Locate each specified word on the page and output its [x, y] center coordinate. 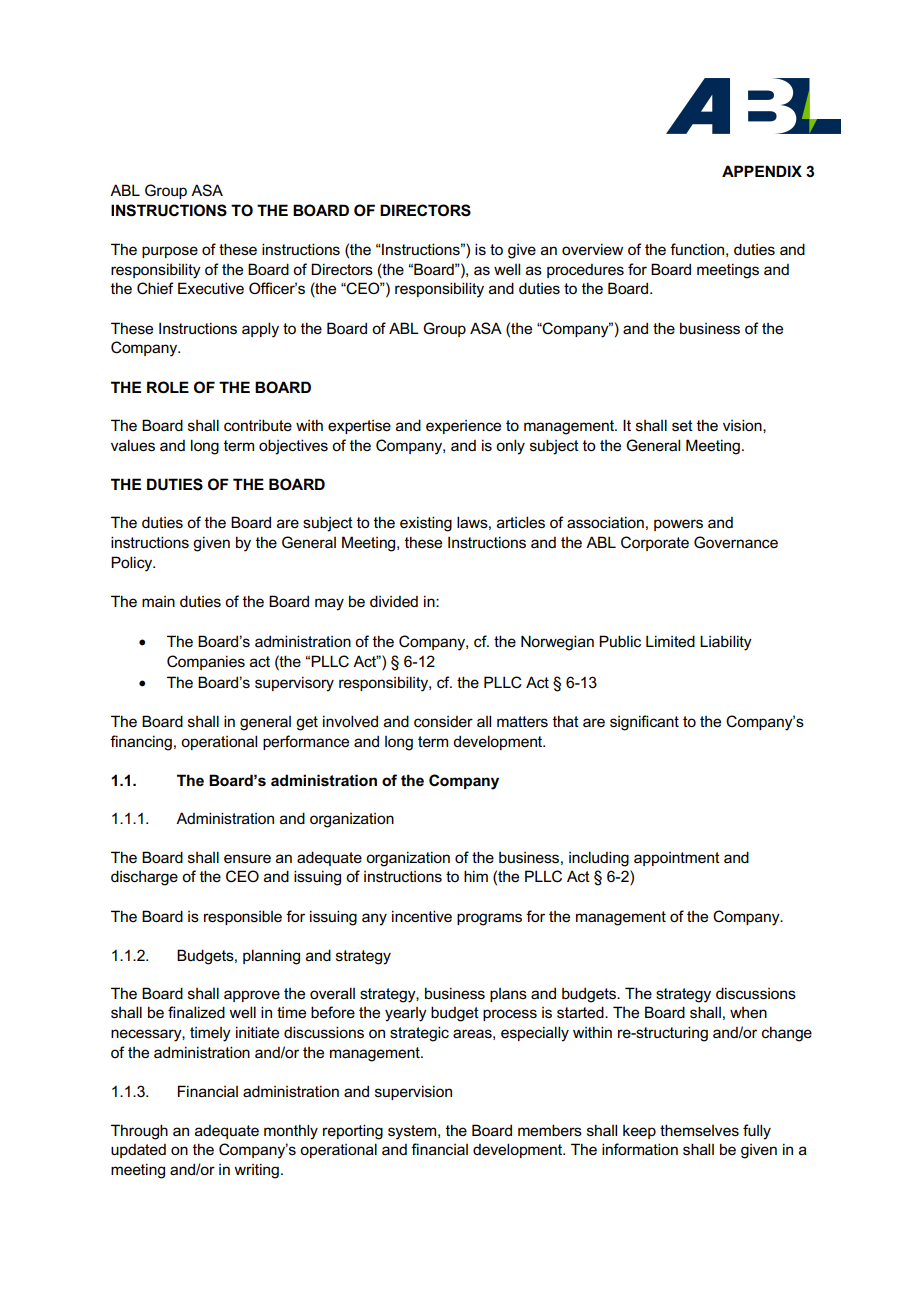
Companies [206, 662]
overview [592, 249]
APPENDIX [762, 171]
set [682, 426]
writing [256, 1171]
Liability [726, 643]
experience [463, 427]
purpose [170, 252]
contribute [258, 425]
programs [489, 919]
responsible [243, 917]
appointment [677, 859]
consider [443, 722]
